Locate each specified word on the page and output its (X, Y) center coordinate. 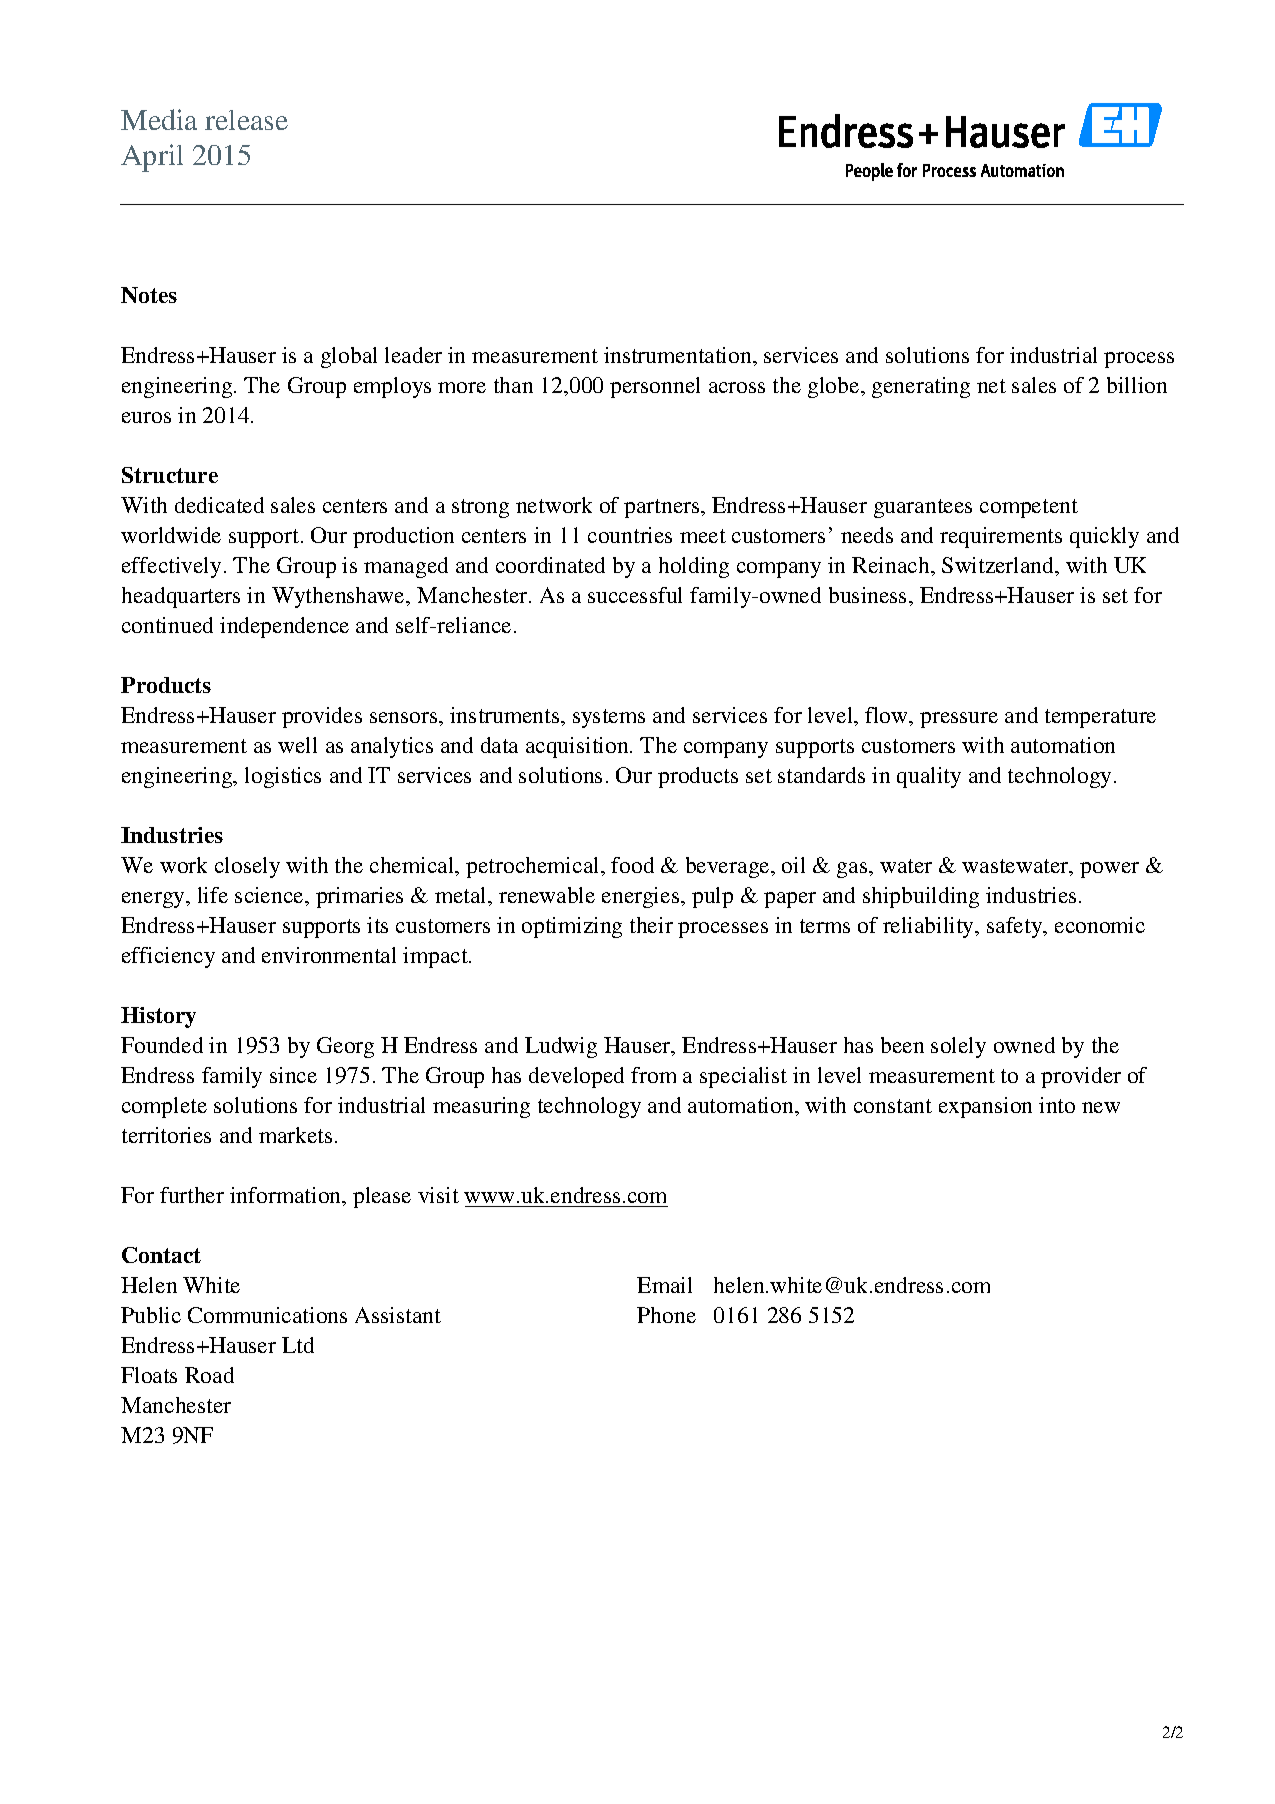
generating (921, 387)
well (297, 745)
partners (663, 508)
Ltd (298, 1345)
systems (609, 718)
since (293, 1075)
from (653, 1075)
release (246, 120)
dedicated (219, 505)
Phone (666, 1315)
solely (958, 1047)
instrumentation (679, 355)
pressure (959, 720)
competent (1029, 508)
